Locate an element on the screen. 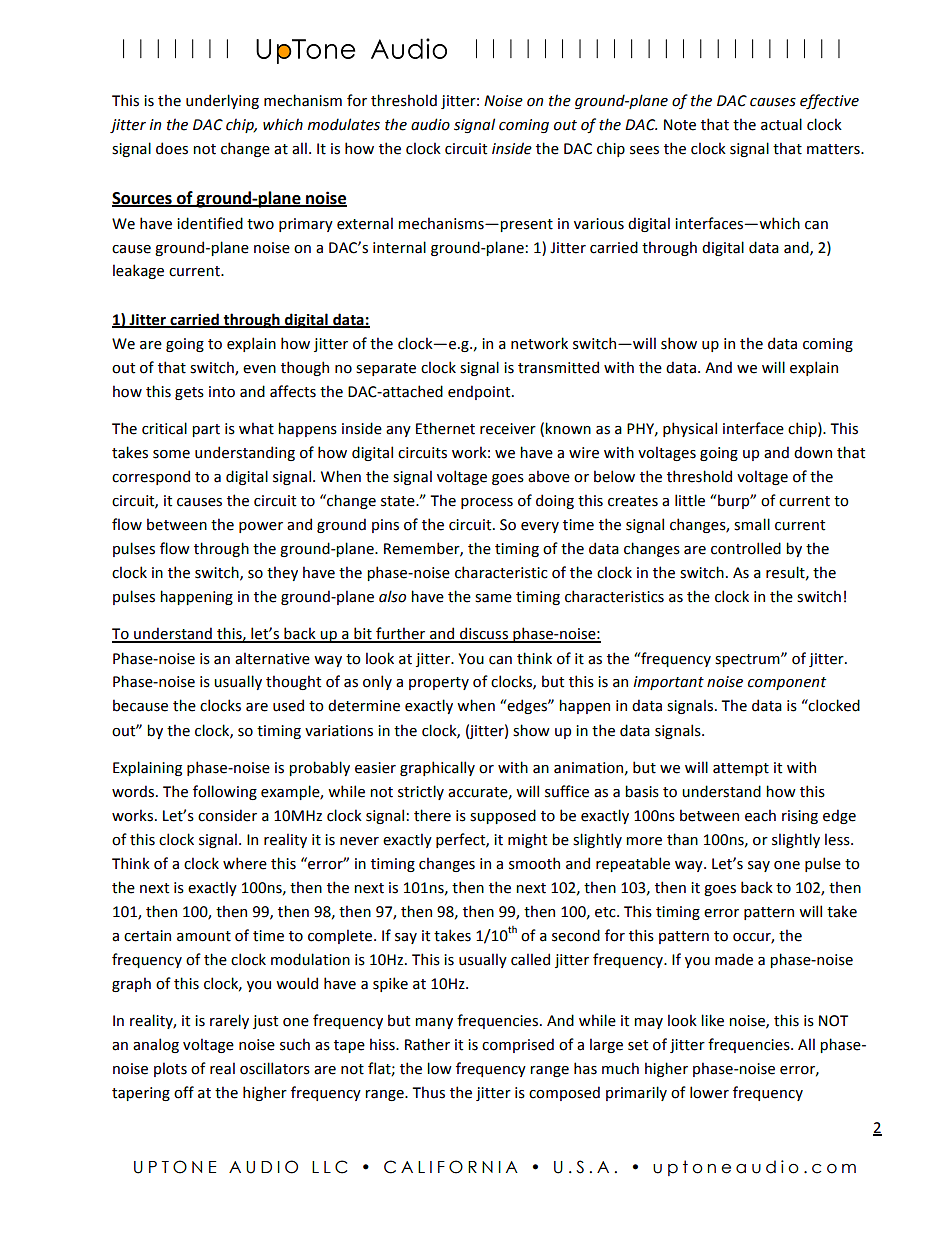 Image resolution: width=952 pixels, height=1233 pixels. part is located at coordinates (206, 430).
